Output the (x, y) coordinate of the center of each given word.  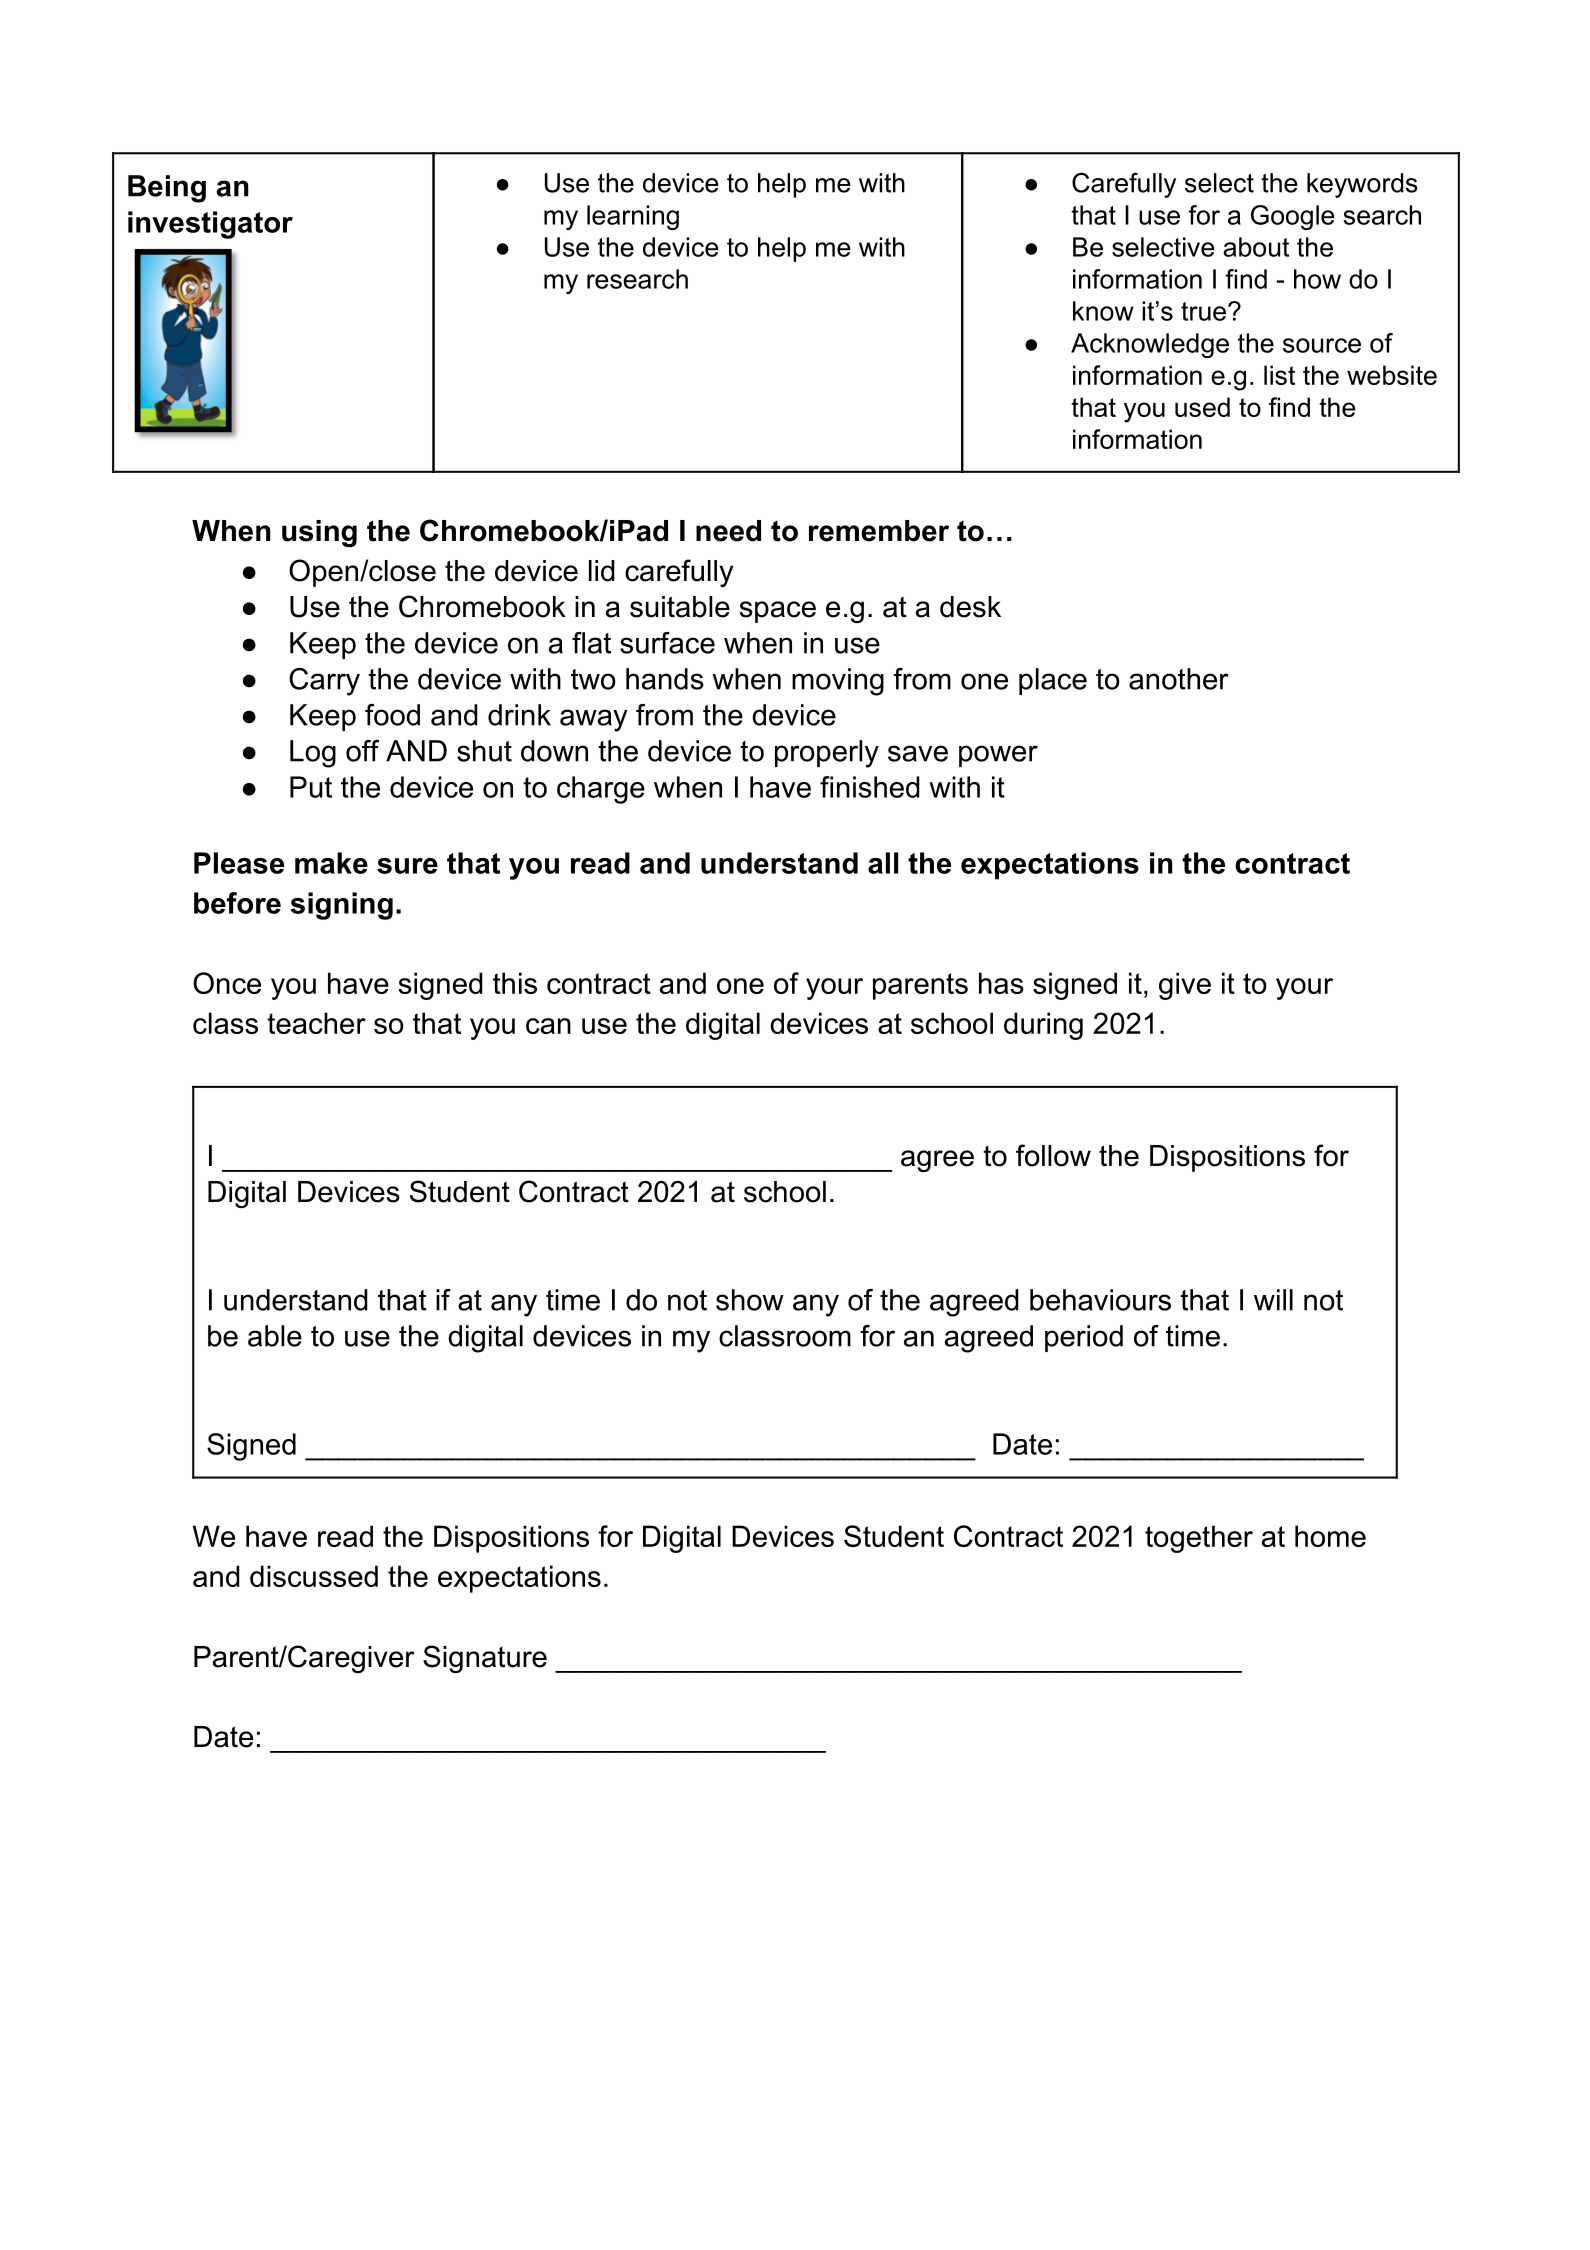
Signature (485, 1659)
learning (633, 217)
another (1179, 679)
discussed (314, 1576)
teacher (316, 1023)
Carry (324, 682)
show (750, 1300)
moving (838, 682)
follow (1053, 1155)
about (1256, 247)
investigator (210, 225)
